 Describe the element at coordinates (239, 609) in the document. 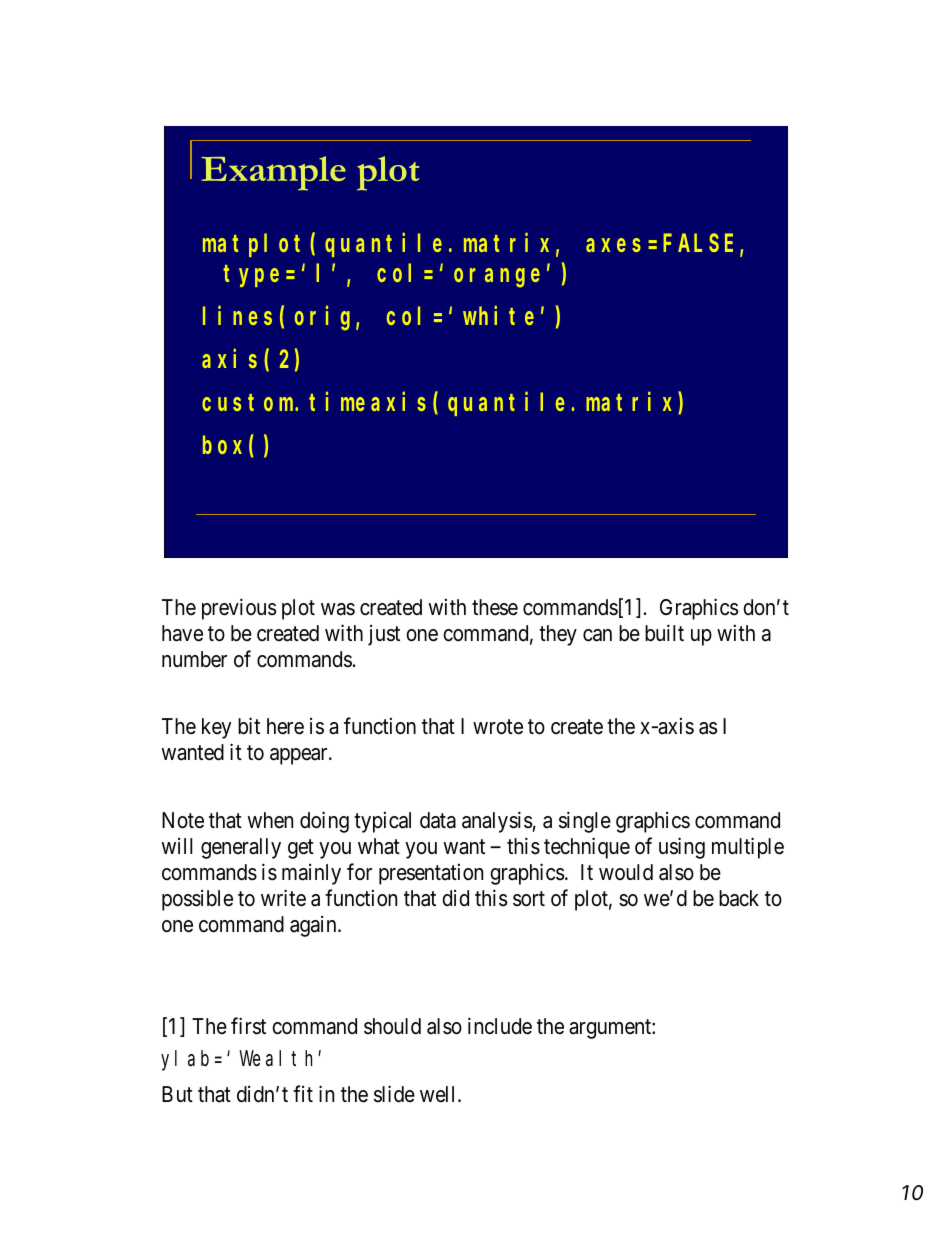

I see `previous` at that location.
